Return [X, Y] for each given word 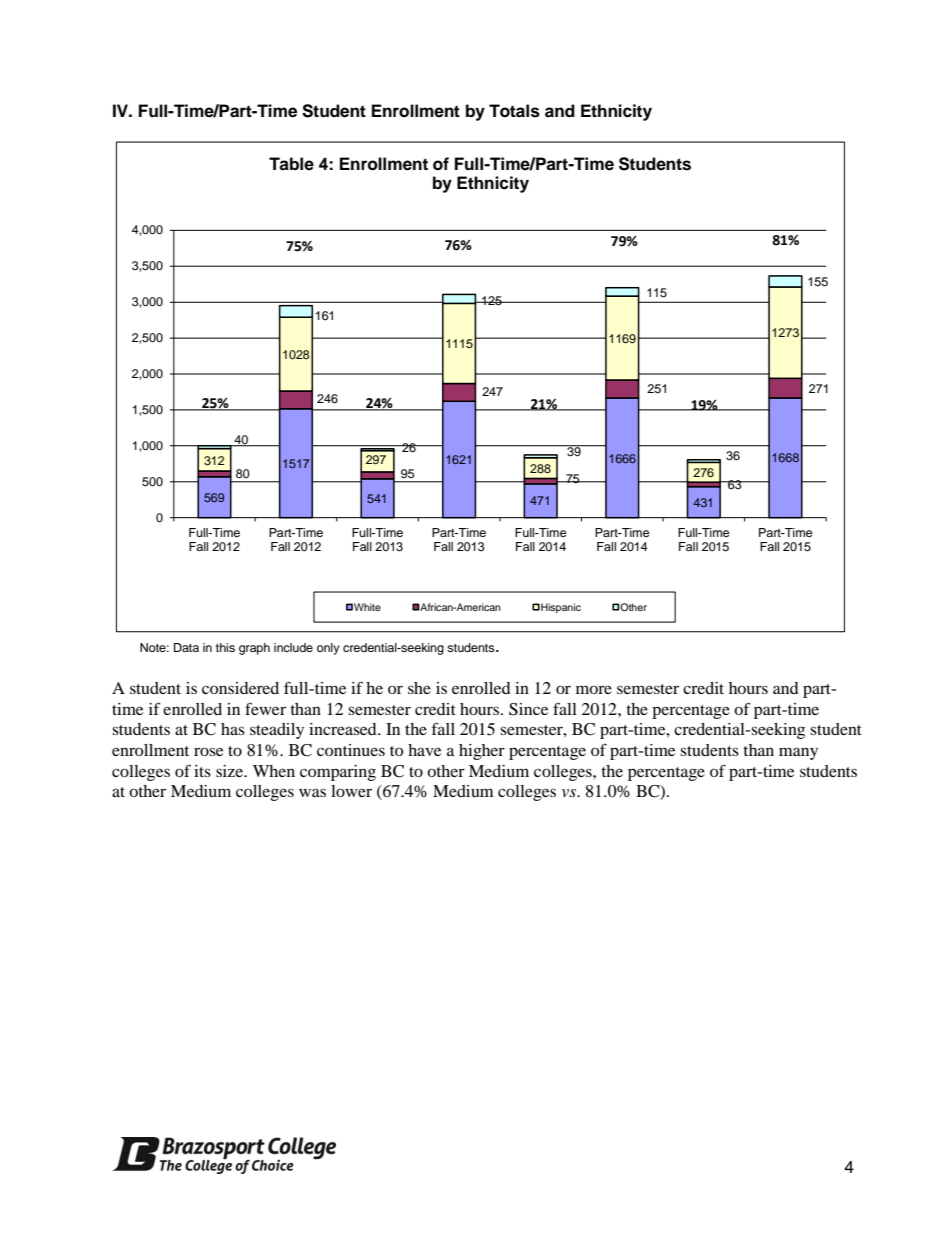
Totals [514, 111]
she [419, 688]
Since [528, 709]
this [225, 647]
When [274, 771]
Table [291, 164]
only [328, 649]
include [293, 647]
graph [254, 649]
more [594, 689]
